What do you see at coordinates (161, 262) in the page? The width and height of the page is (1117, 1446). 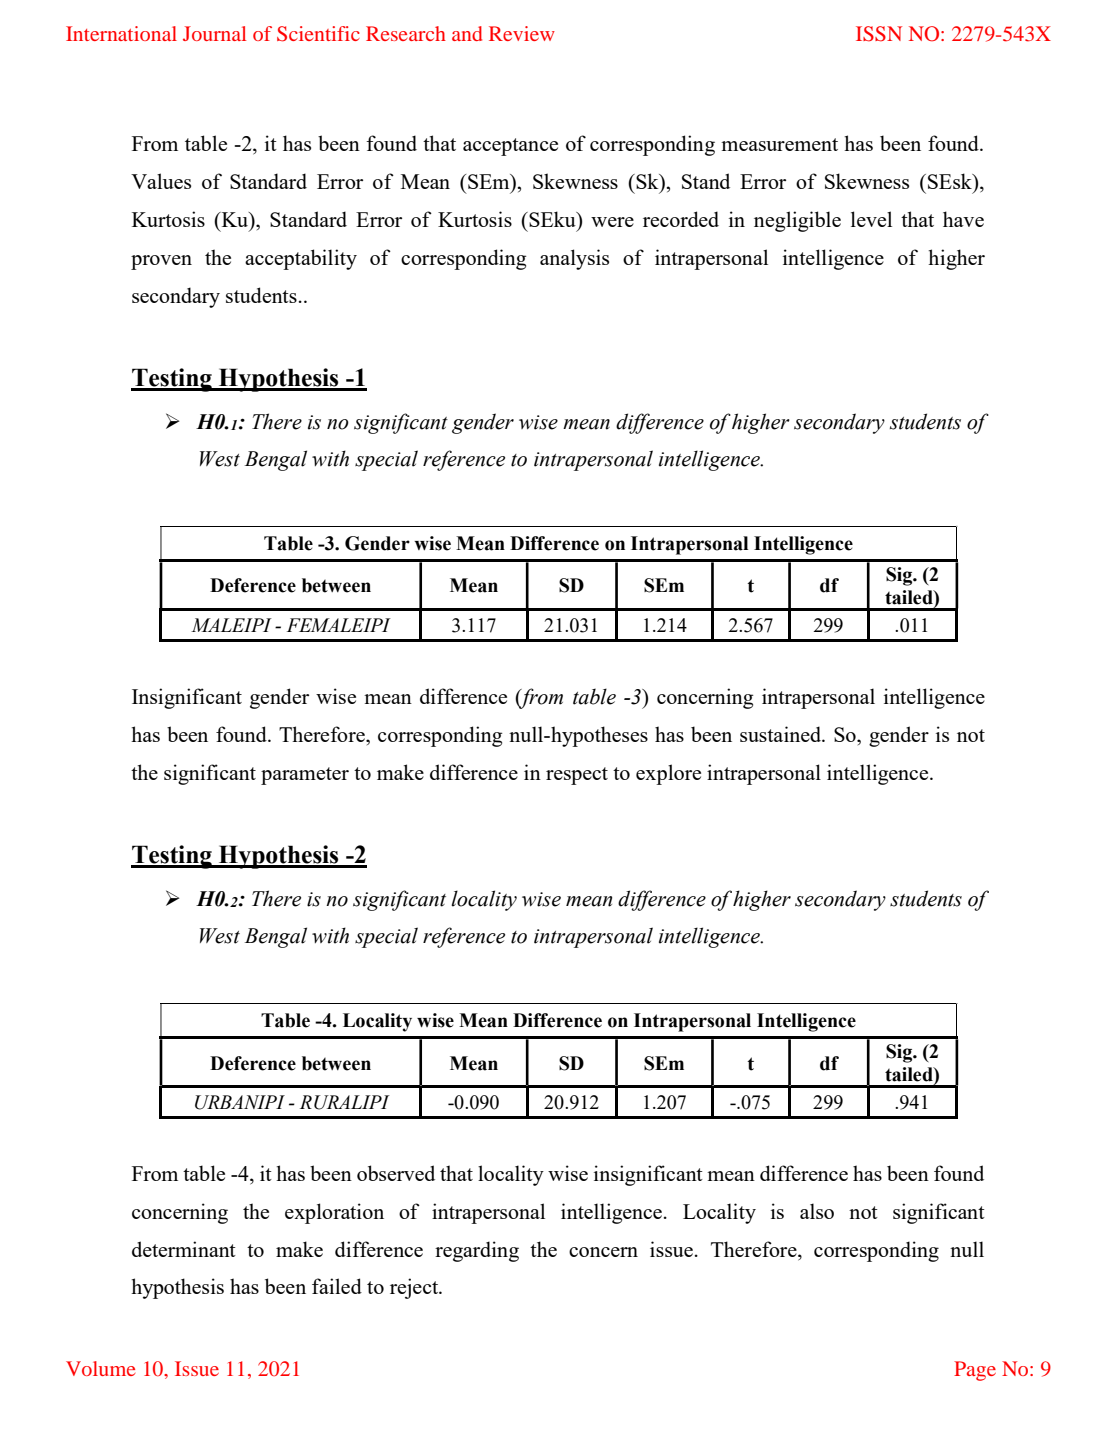 I see `proven` at bounding box center [161, 262].
